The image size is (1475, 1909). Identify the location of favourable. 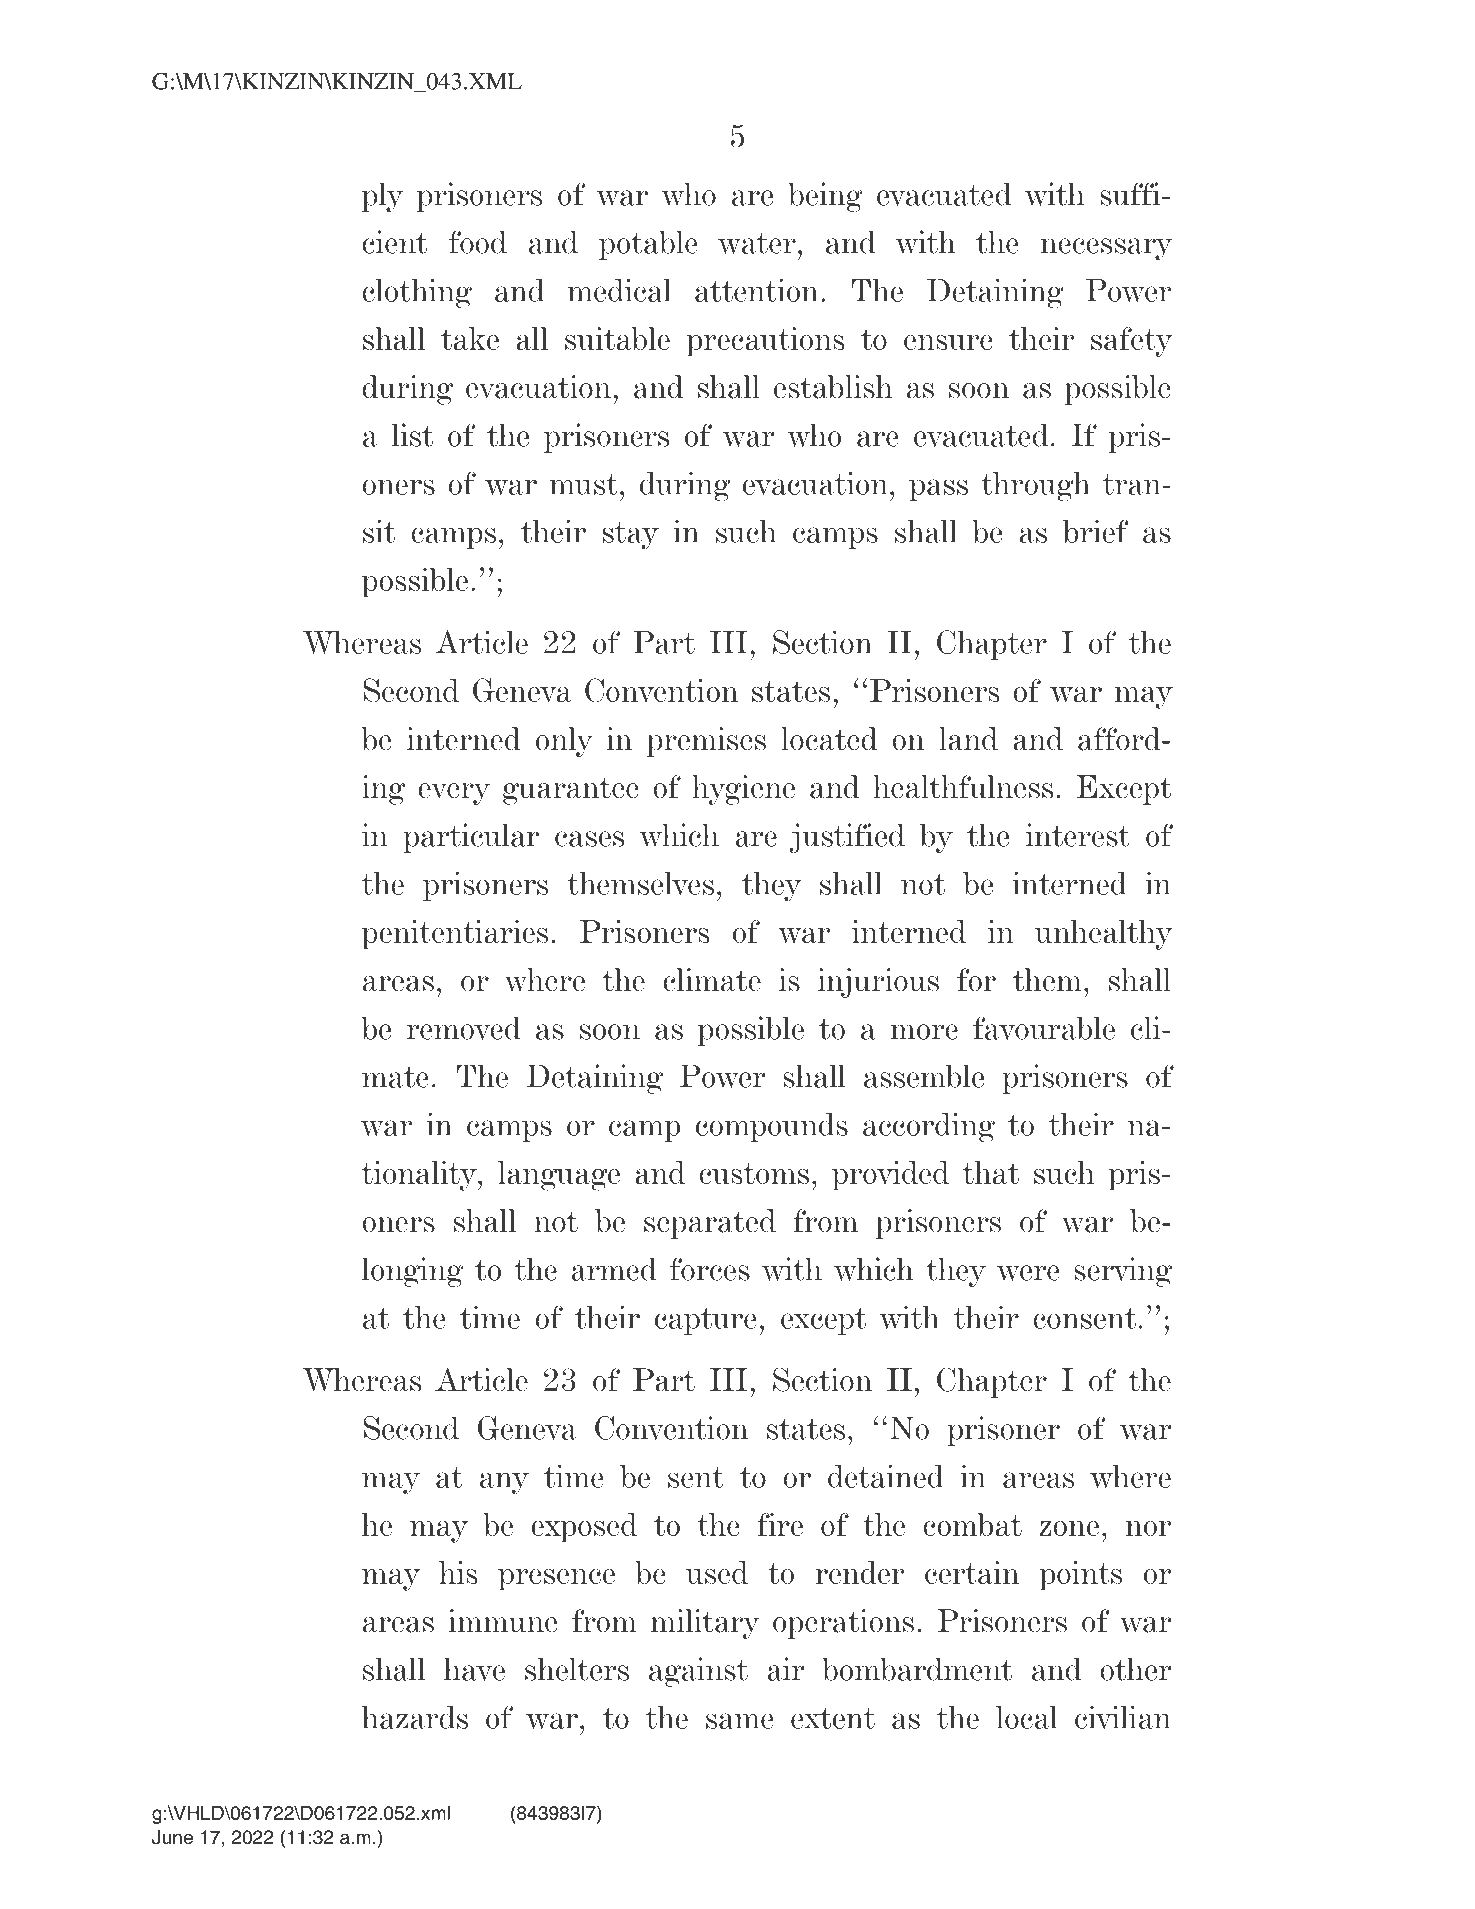
(1044, 1028).
